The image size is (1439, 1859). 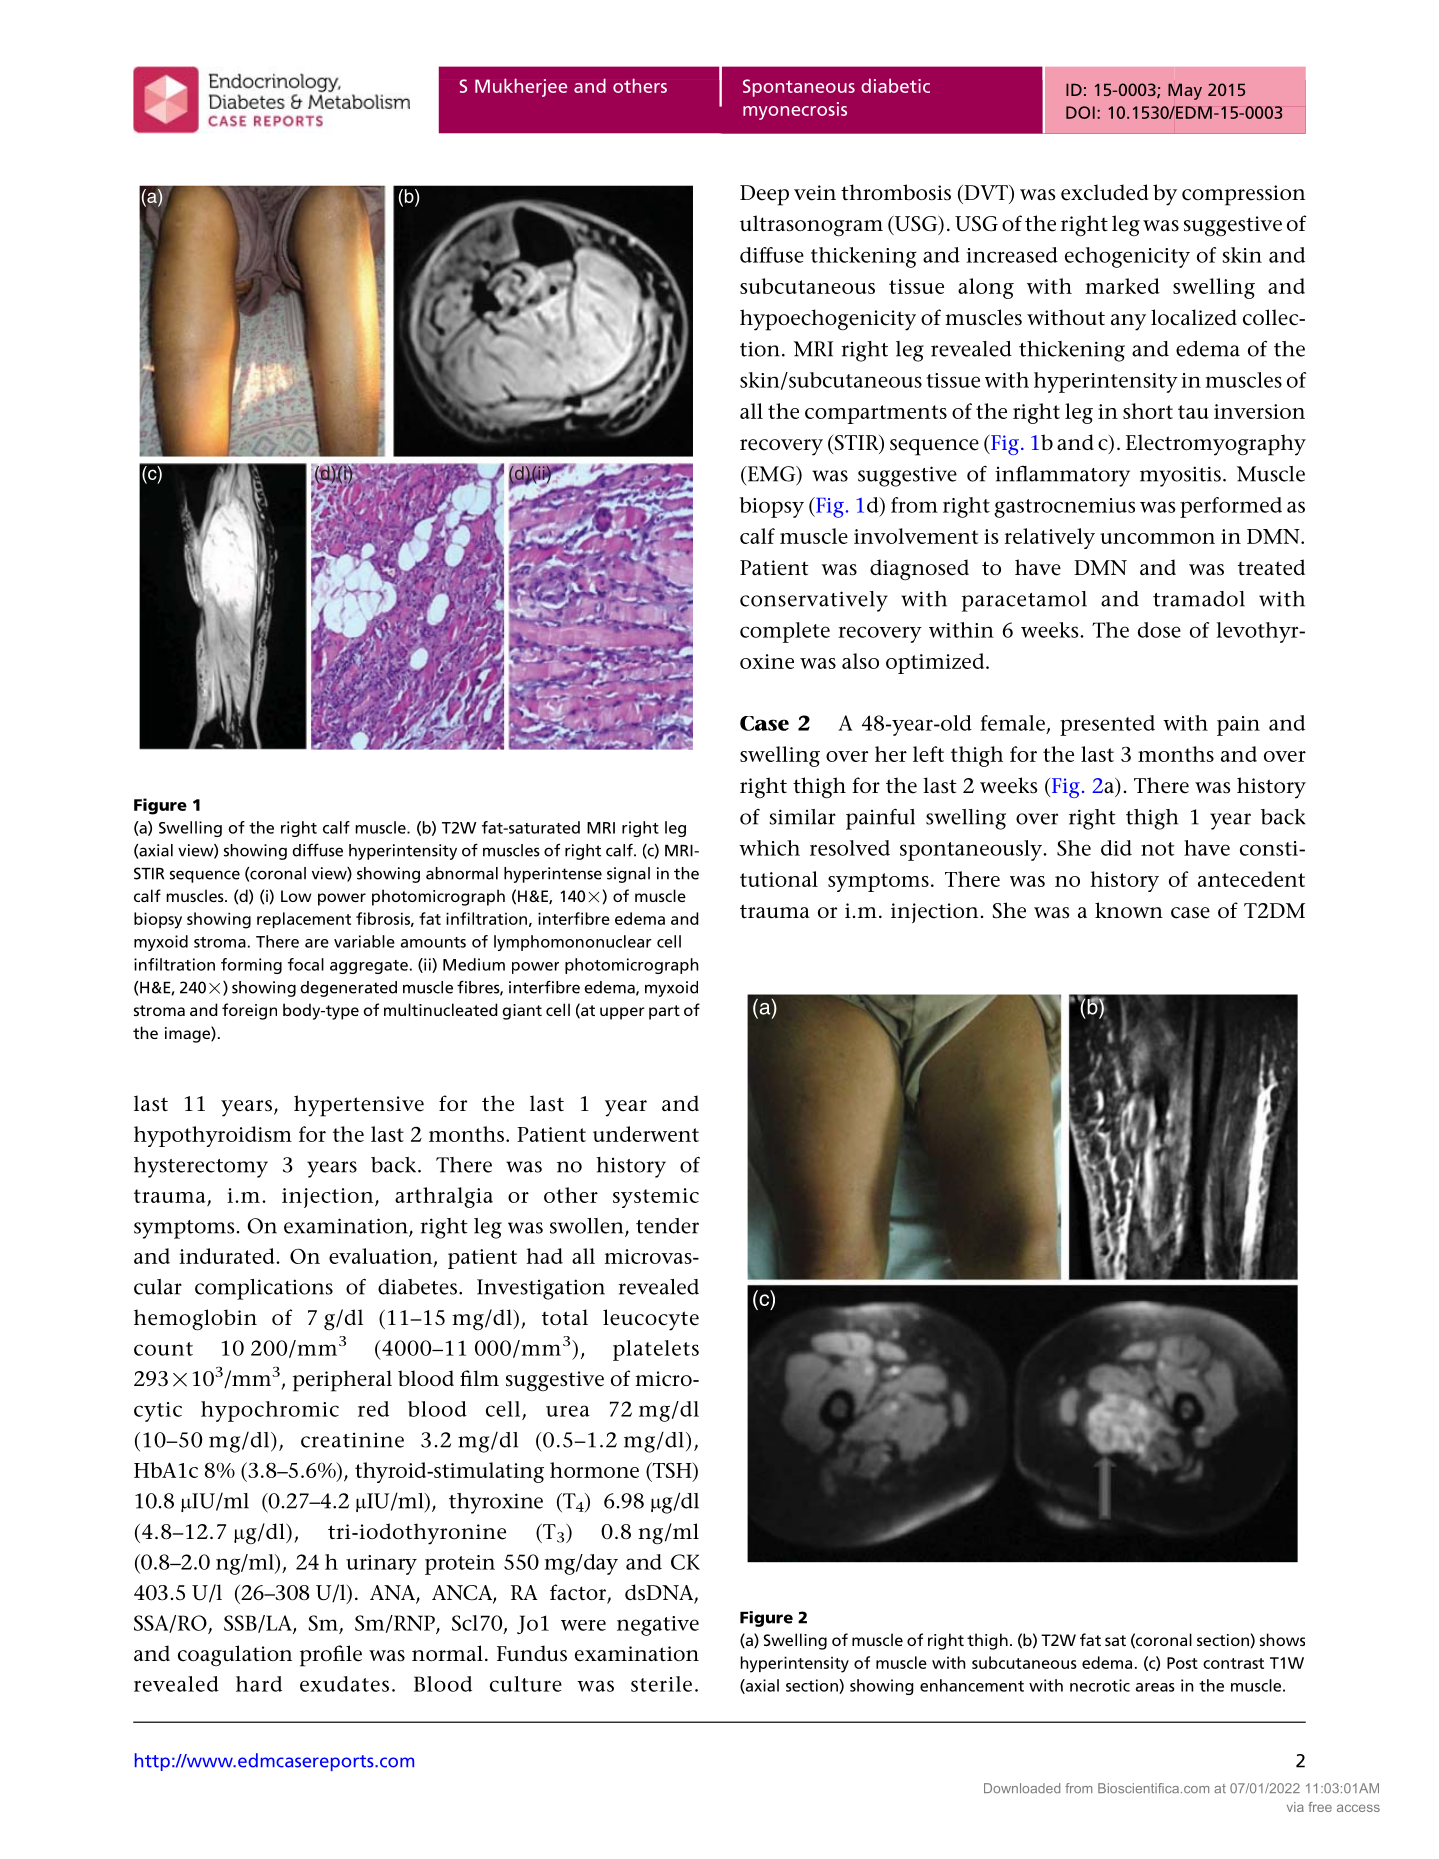 What do you see at coordinates (1129, 910) in the image?
I see `known` at bounding box center [1129, 910].
